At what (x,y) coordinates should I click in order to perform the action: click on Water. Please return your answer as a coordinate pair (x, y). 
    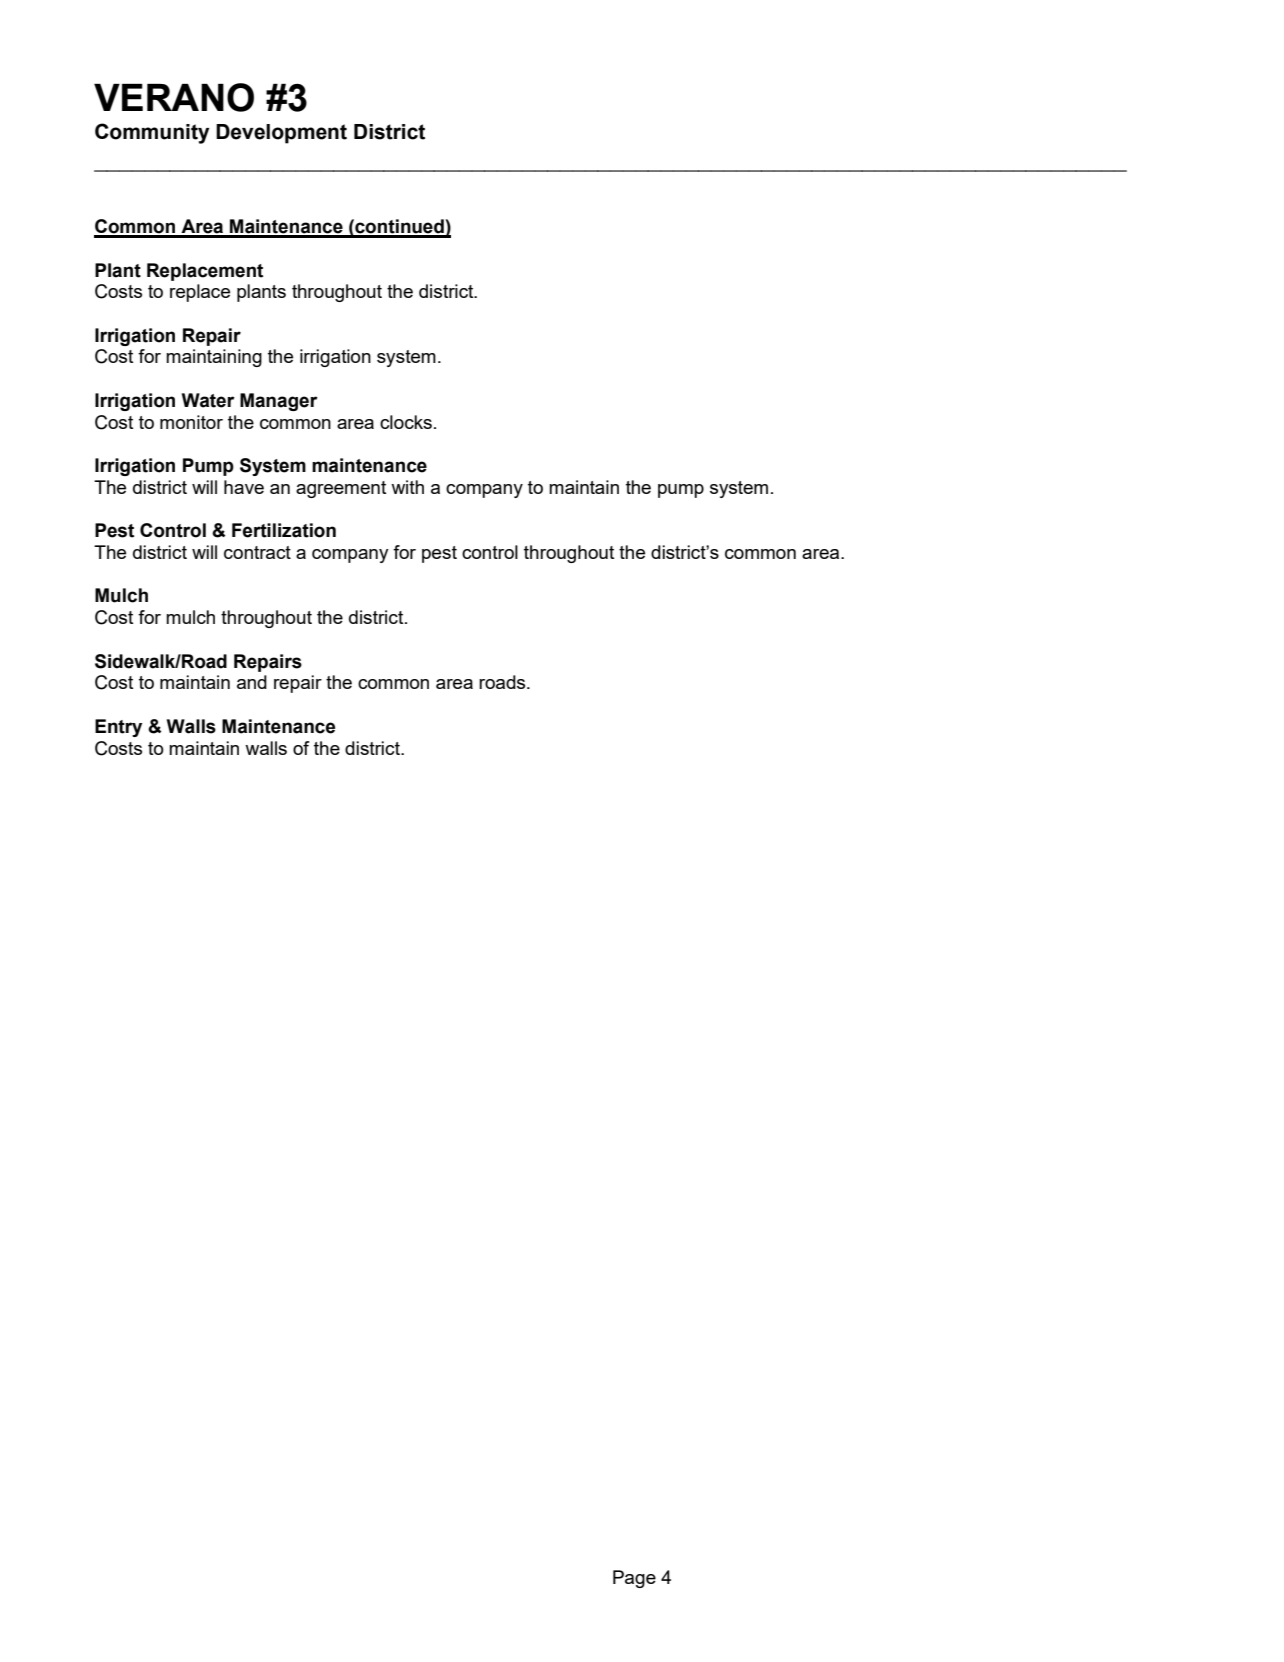
    Looking at the image, I should click on (208, 400).
